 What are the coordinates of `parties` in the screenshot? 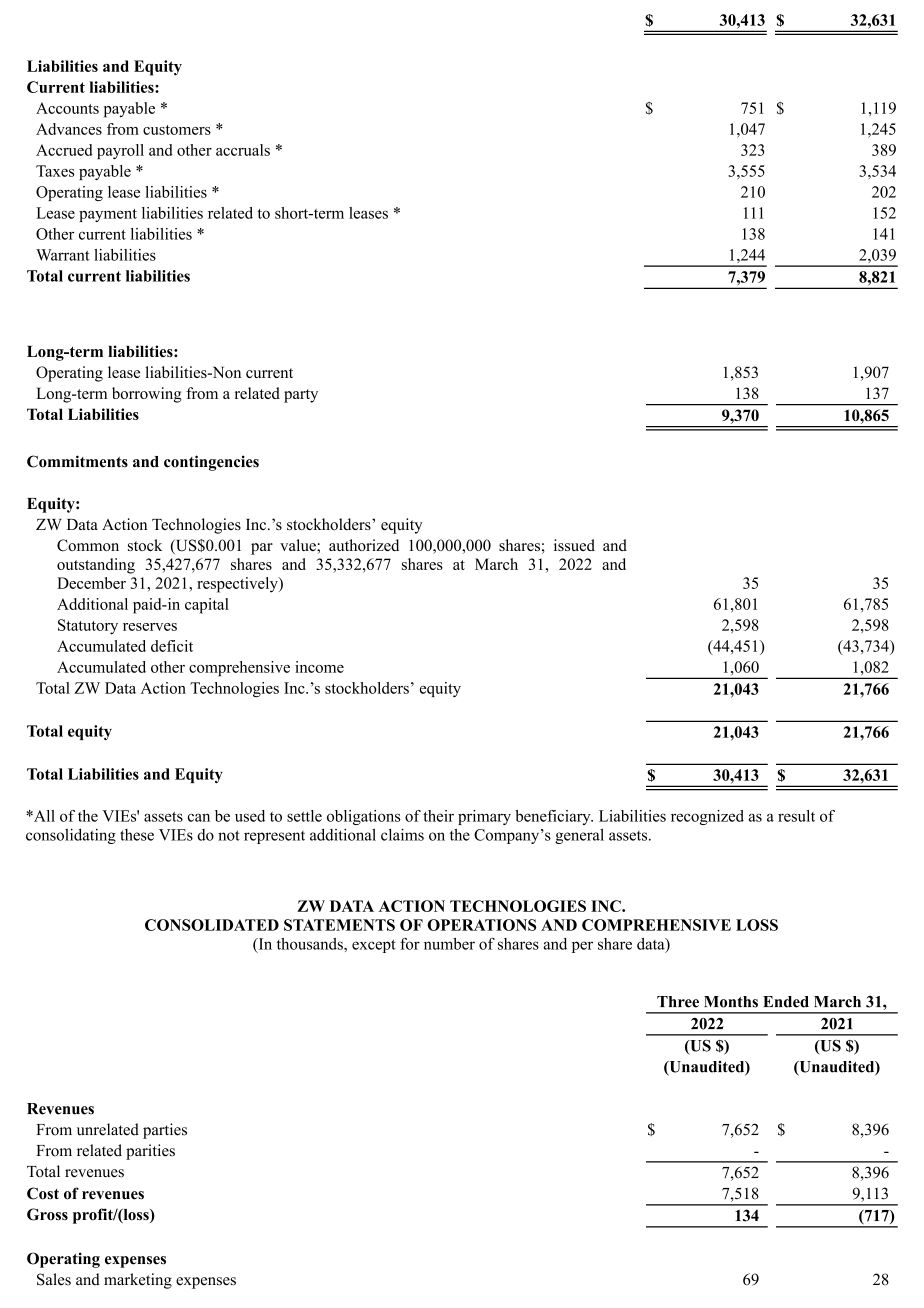 It's located at (165, 1131).
